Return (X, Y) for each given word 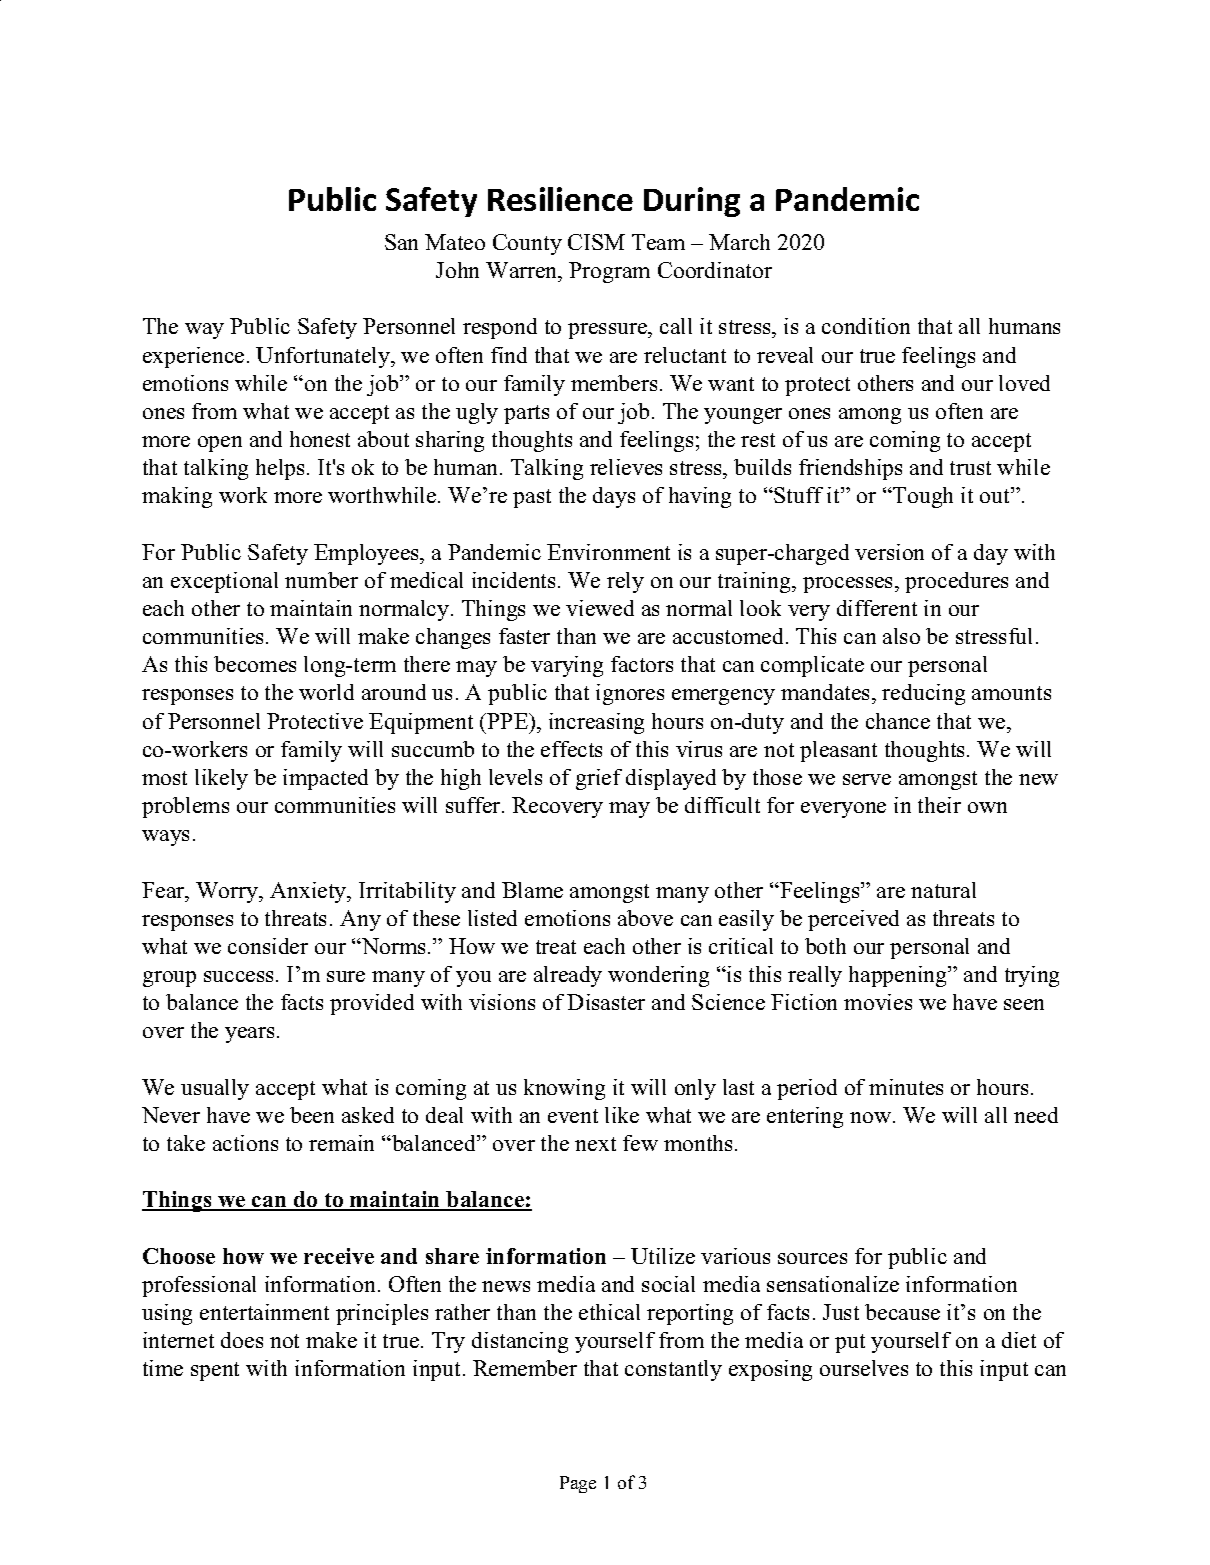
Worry (228, 892)
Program (609, 272)
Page (578, 1484)
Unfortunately (324, 357)
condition (866, 326)
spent (215, 1371)
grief (599, 779)
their (939, 805)
